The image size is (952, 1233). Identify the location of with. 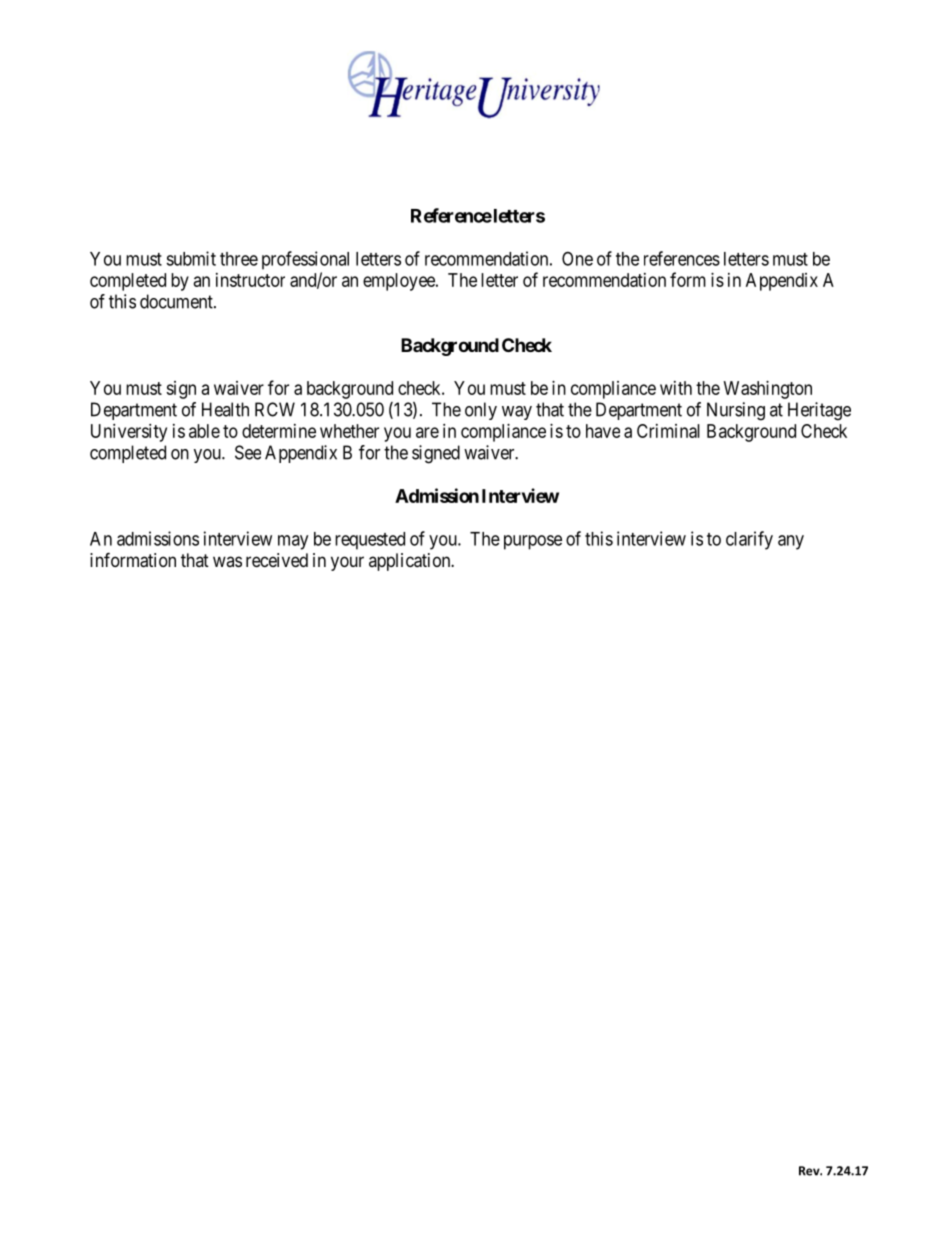
(676, 388).
